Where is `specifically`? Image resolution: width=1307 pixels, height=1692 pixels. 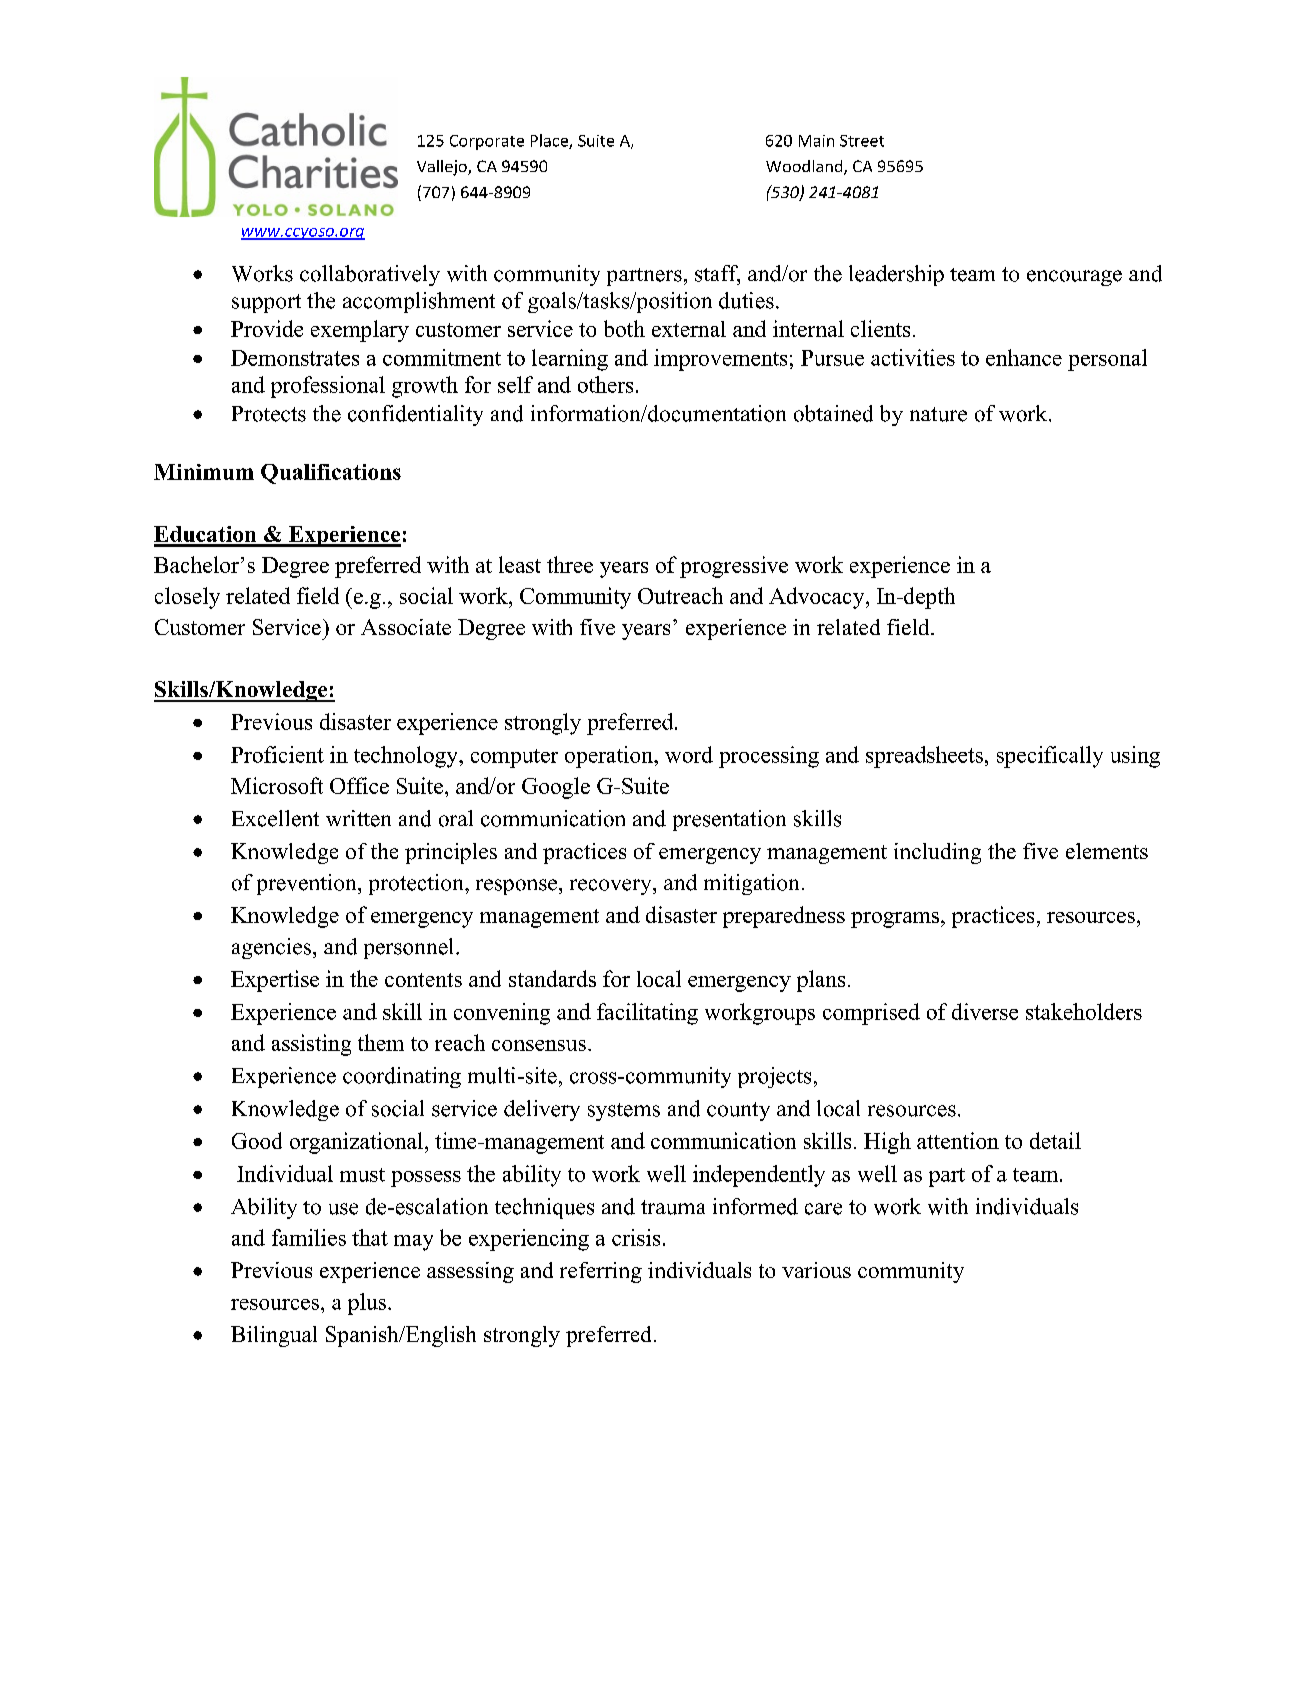
specifically is located at coordinates (1050, 757).
